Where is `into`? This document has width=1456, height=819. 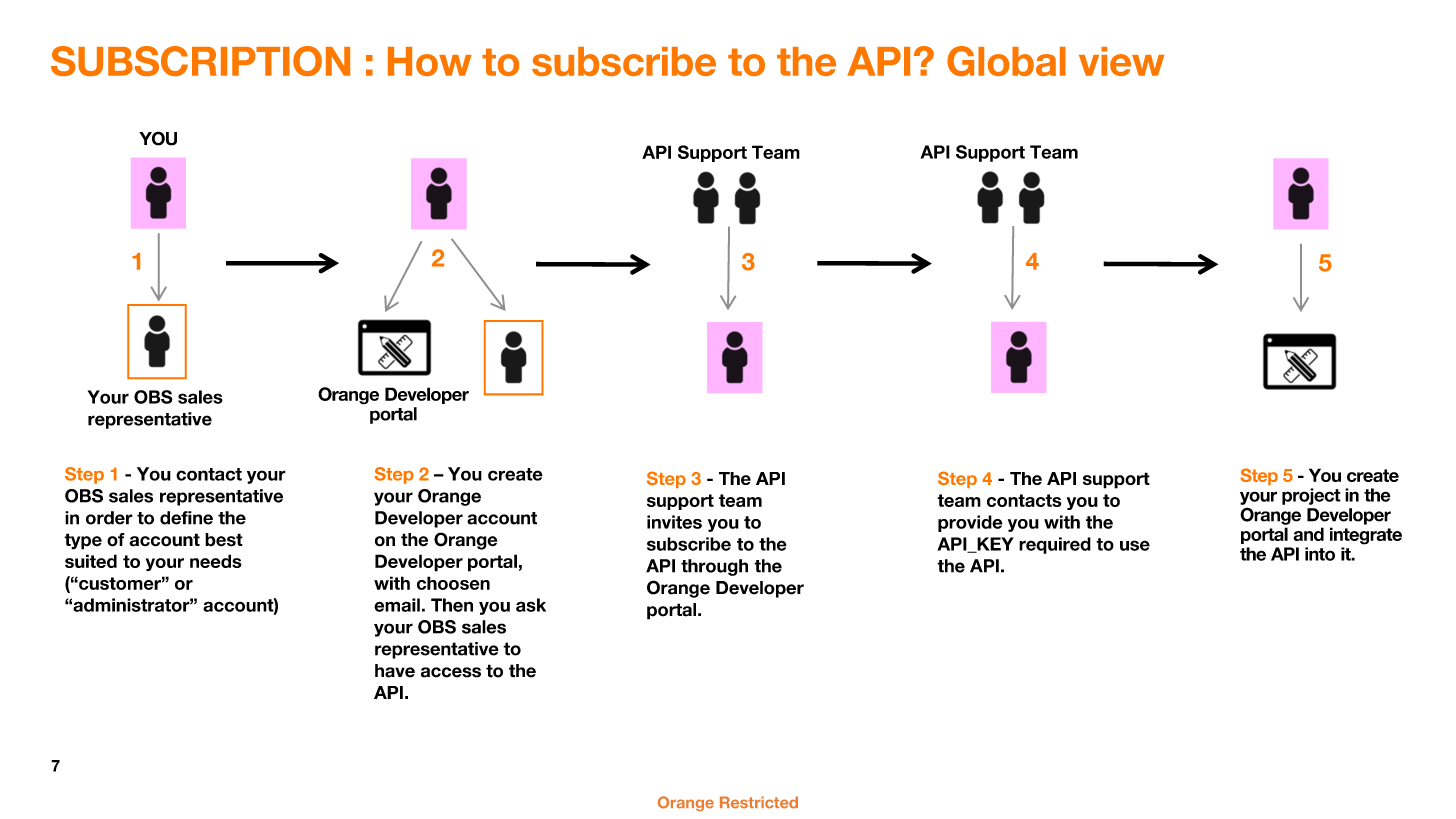 into is located at coordinates (1320, 554).
